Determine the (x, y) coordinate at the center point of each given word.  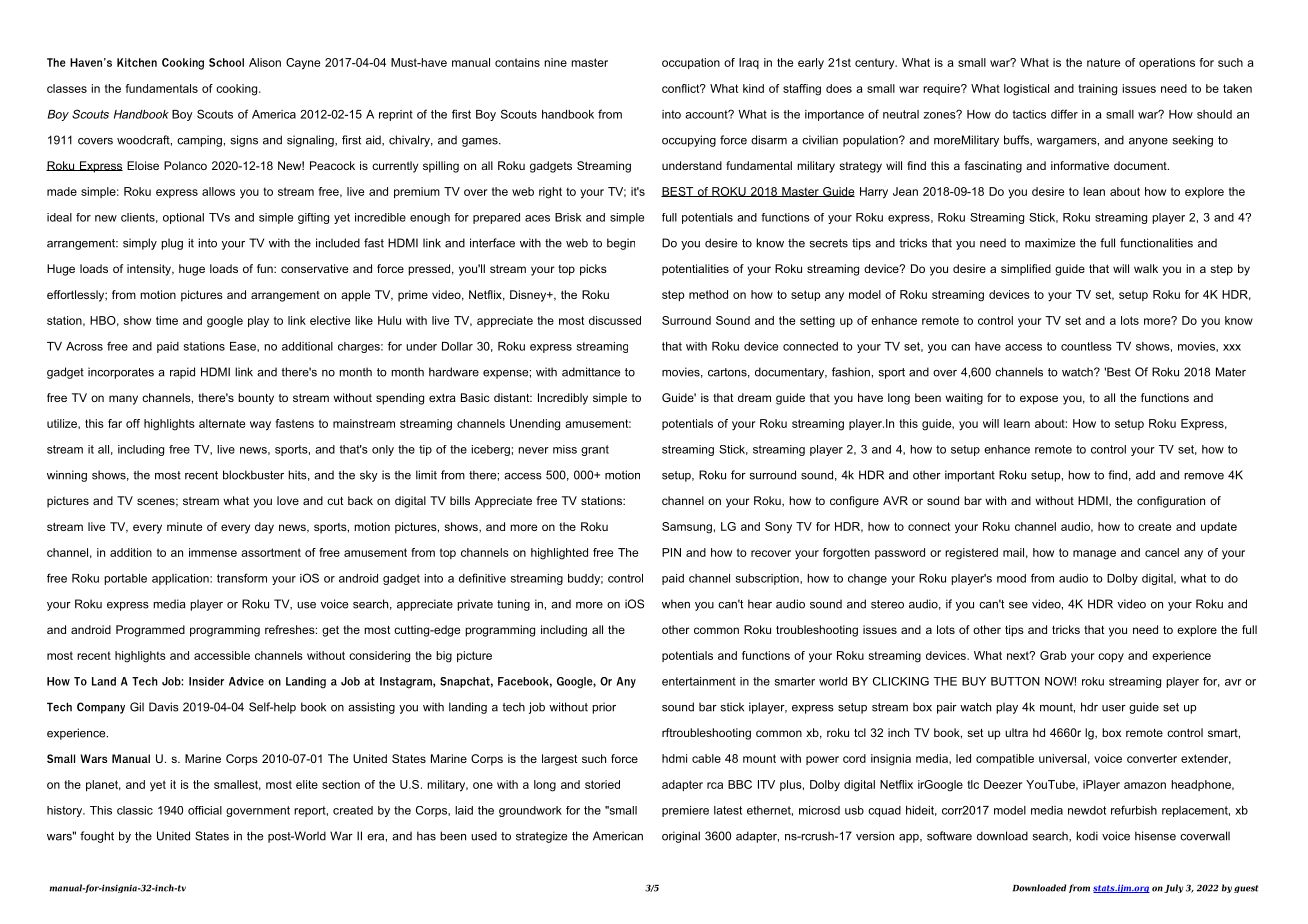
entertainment (699, 681)
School (226, 62)
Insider (206, 681)
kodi (1087, 836)
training (1097, 90)
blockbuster (253, 475)
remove (1204, 476)
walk (1146, 268)
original (681, 837)
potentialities (695, 270)
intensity (150, 270)
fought (97, 837)
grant (595, 450)
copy (1111, 658)
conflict (682, 88)
